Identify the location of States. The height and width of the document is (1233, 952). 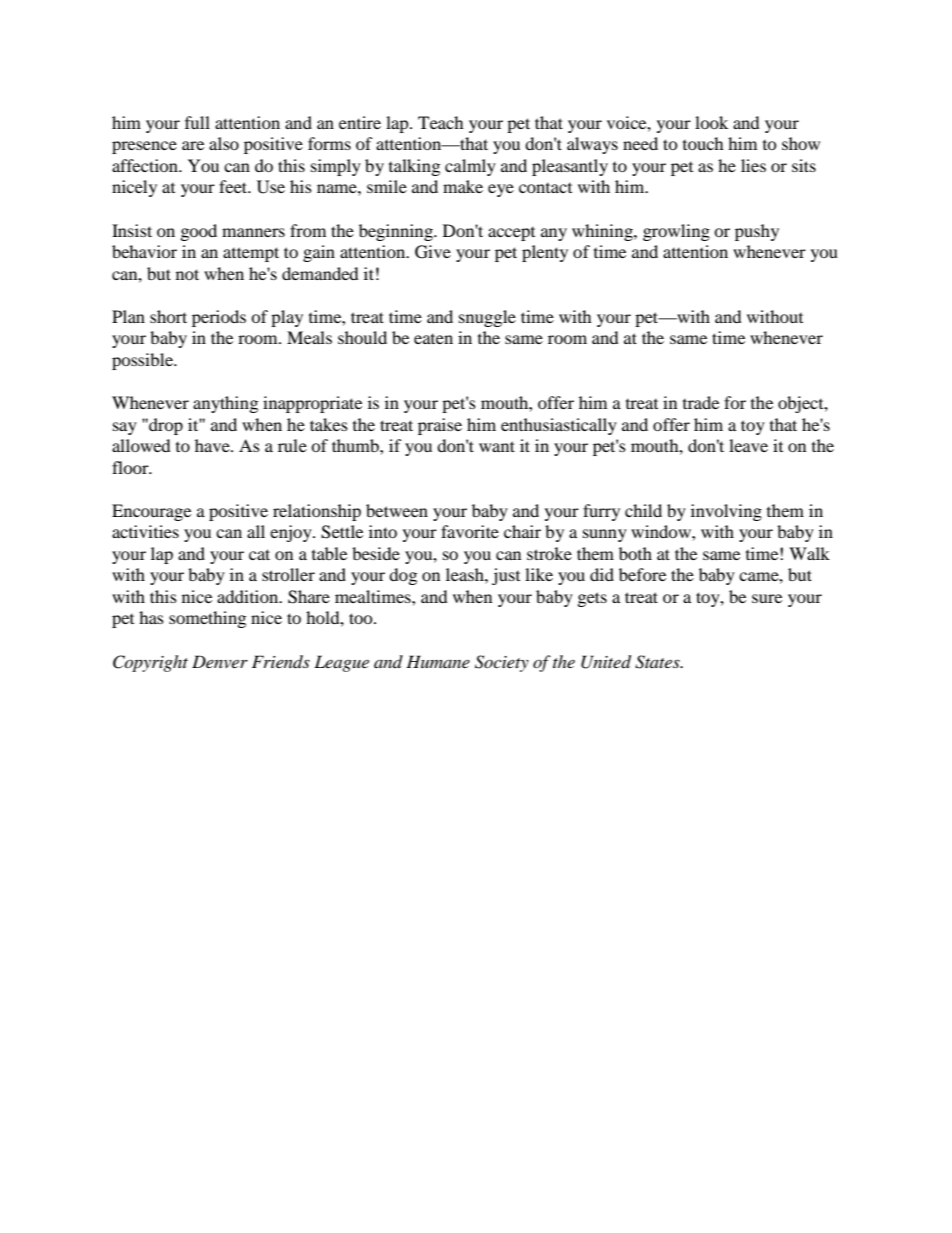
(658, 662).
